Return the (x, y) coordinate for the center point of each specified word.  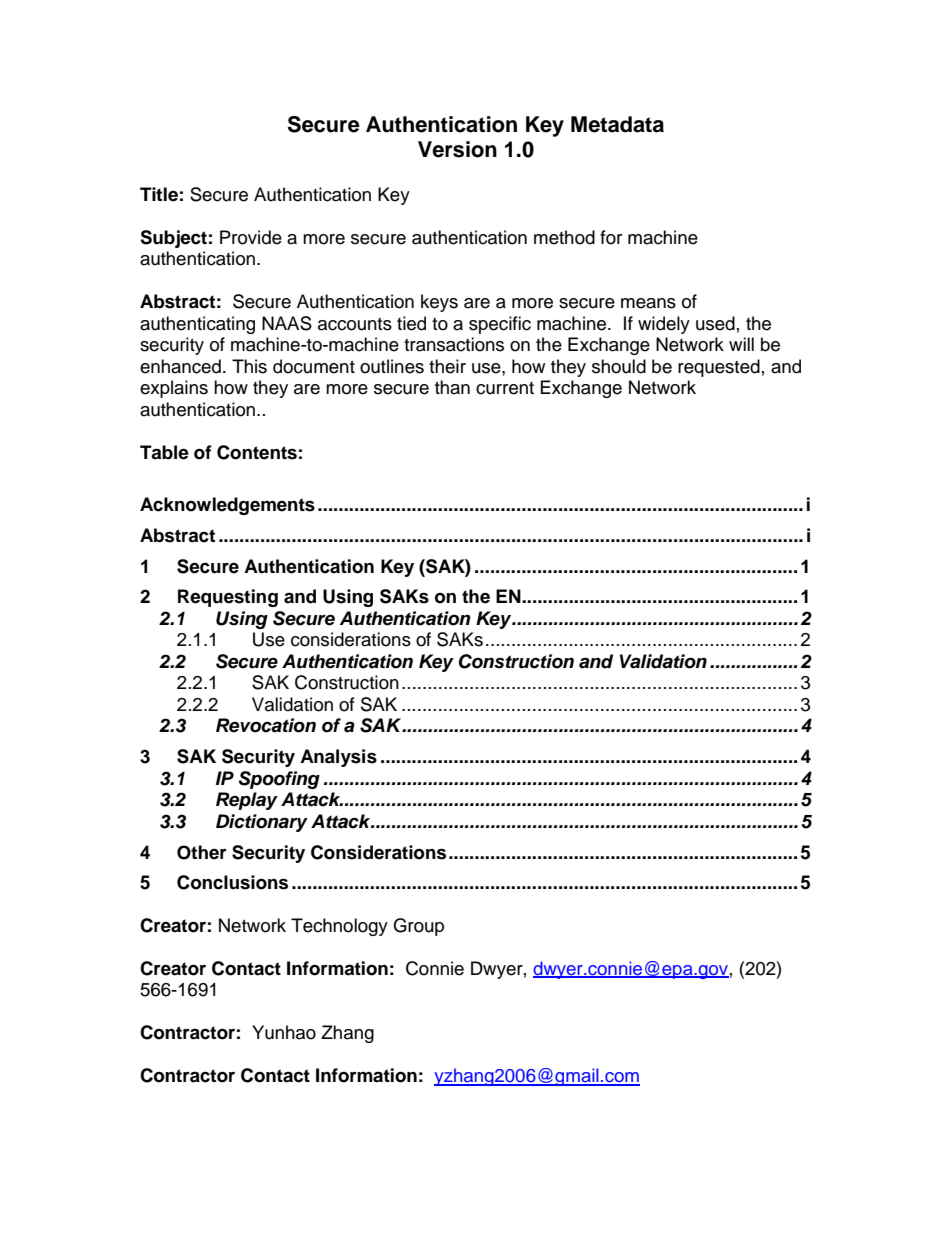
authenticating (197, 325)
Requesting (228, 598)
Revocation (266, 725)
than (452, 387)
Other (202, 852)
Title (159, 194)
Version (457, 149)
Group (418, 927)
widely (664, 325)
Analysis (338, 758)
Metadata (617, 124)
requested (719, 368)
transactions (454, 344)
